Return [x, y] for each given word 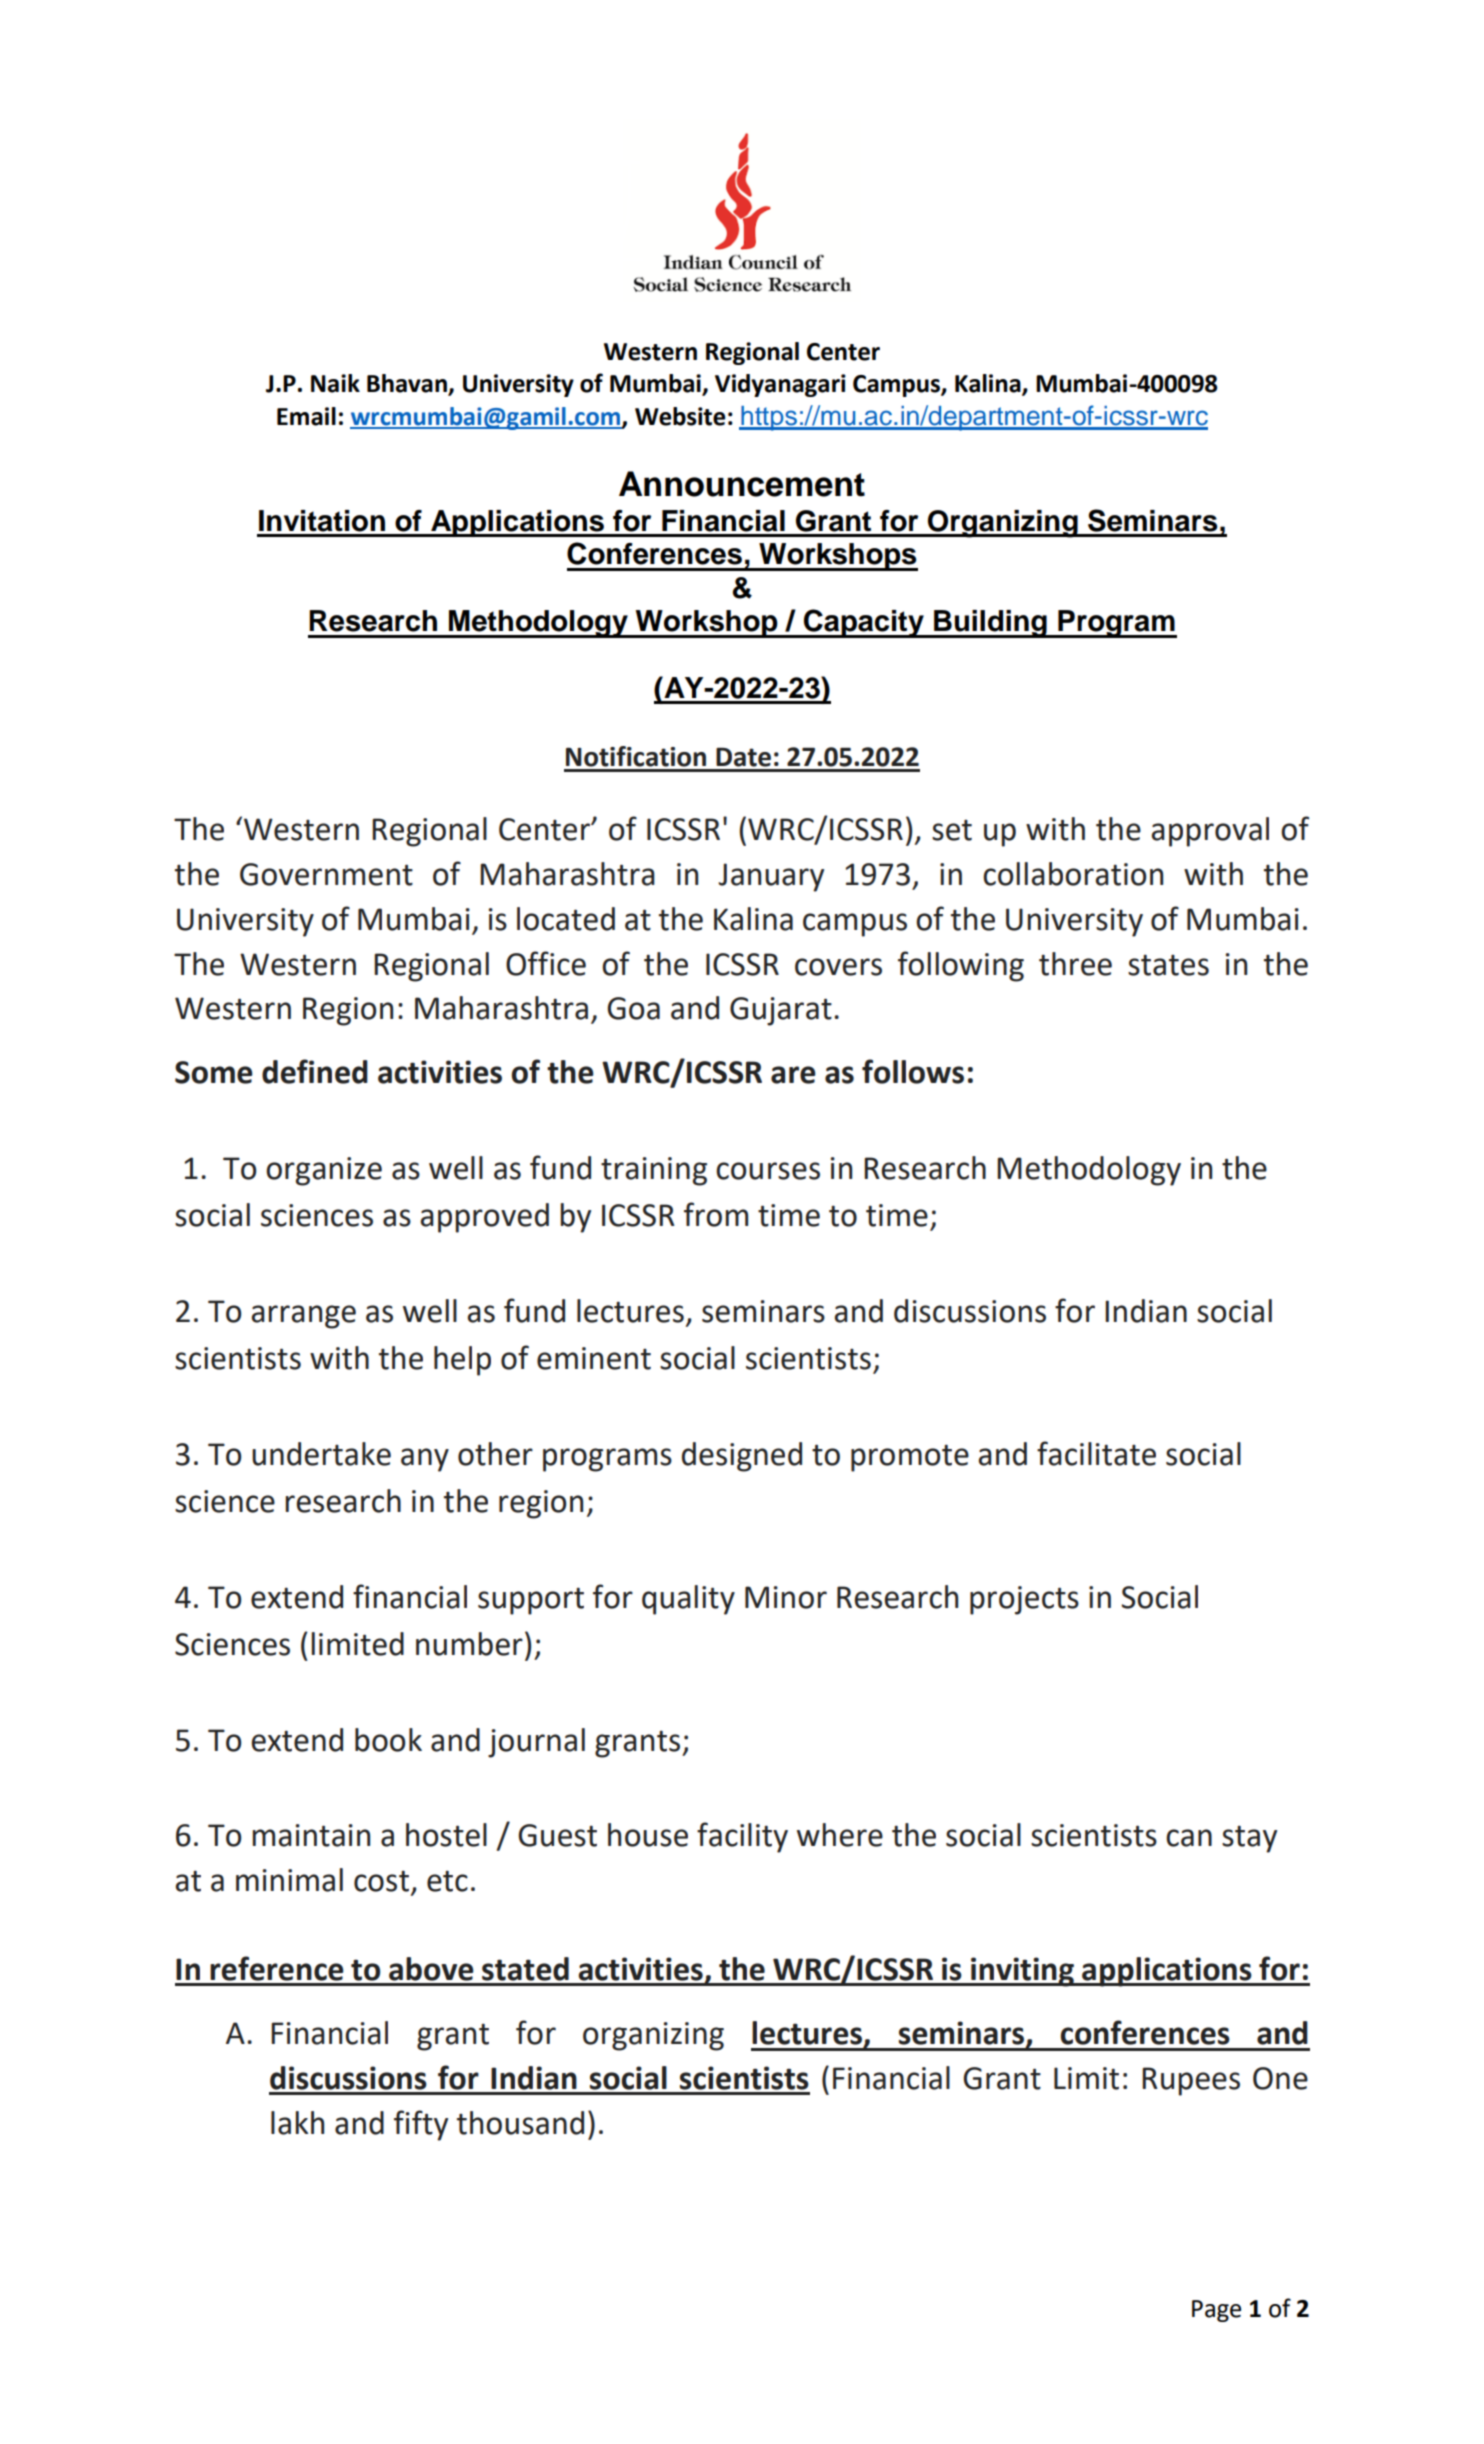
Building [990, 624]
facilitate [1096, 1453]
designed [742, 1457]
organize [324, 1171]
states [1168, 965]
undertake [321, 1454]
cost [381, 1881]
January [771, 877]
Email [306, 416]
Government [326, 874]
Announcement [742, 484]
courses [768, 1171]
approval [1210, 832]
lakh [297, 2123]
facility [742, 1837]
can [1189, 1838]
